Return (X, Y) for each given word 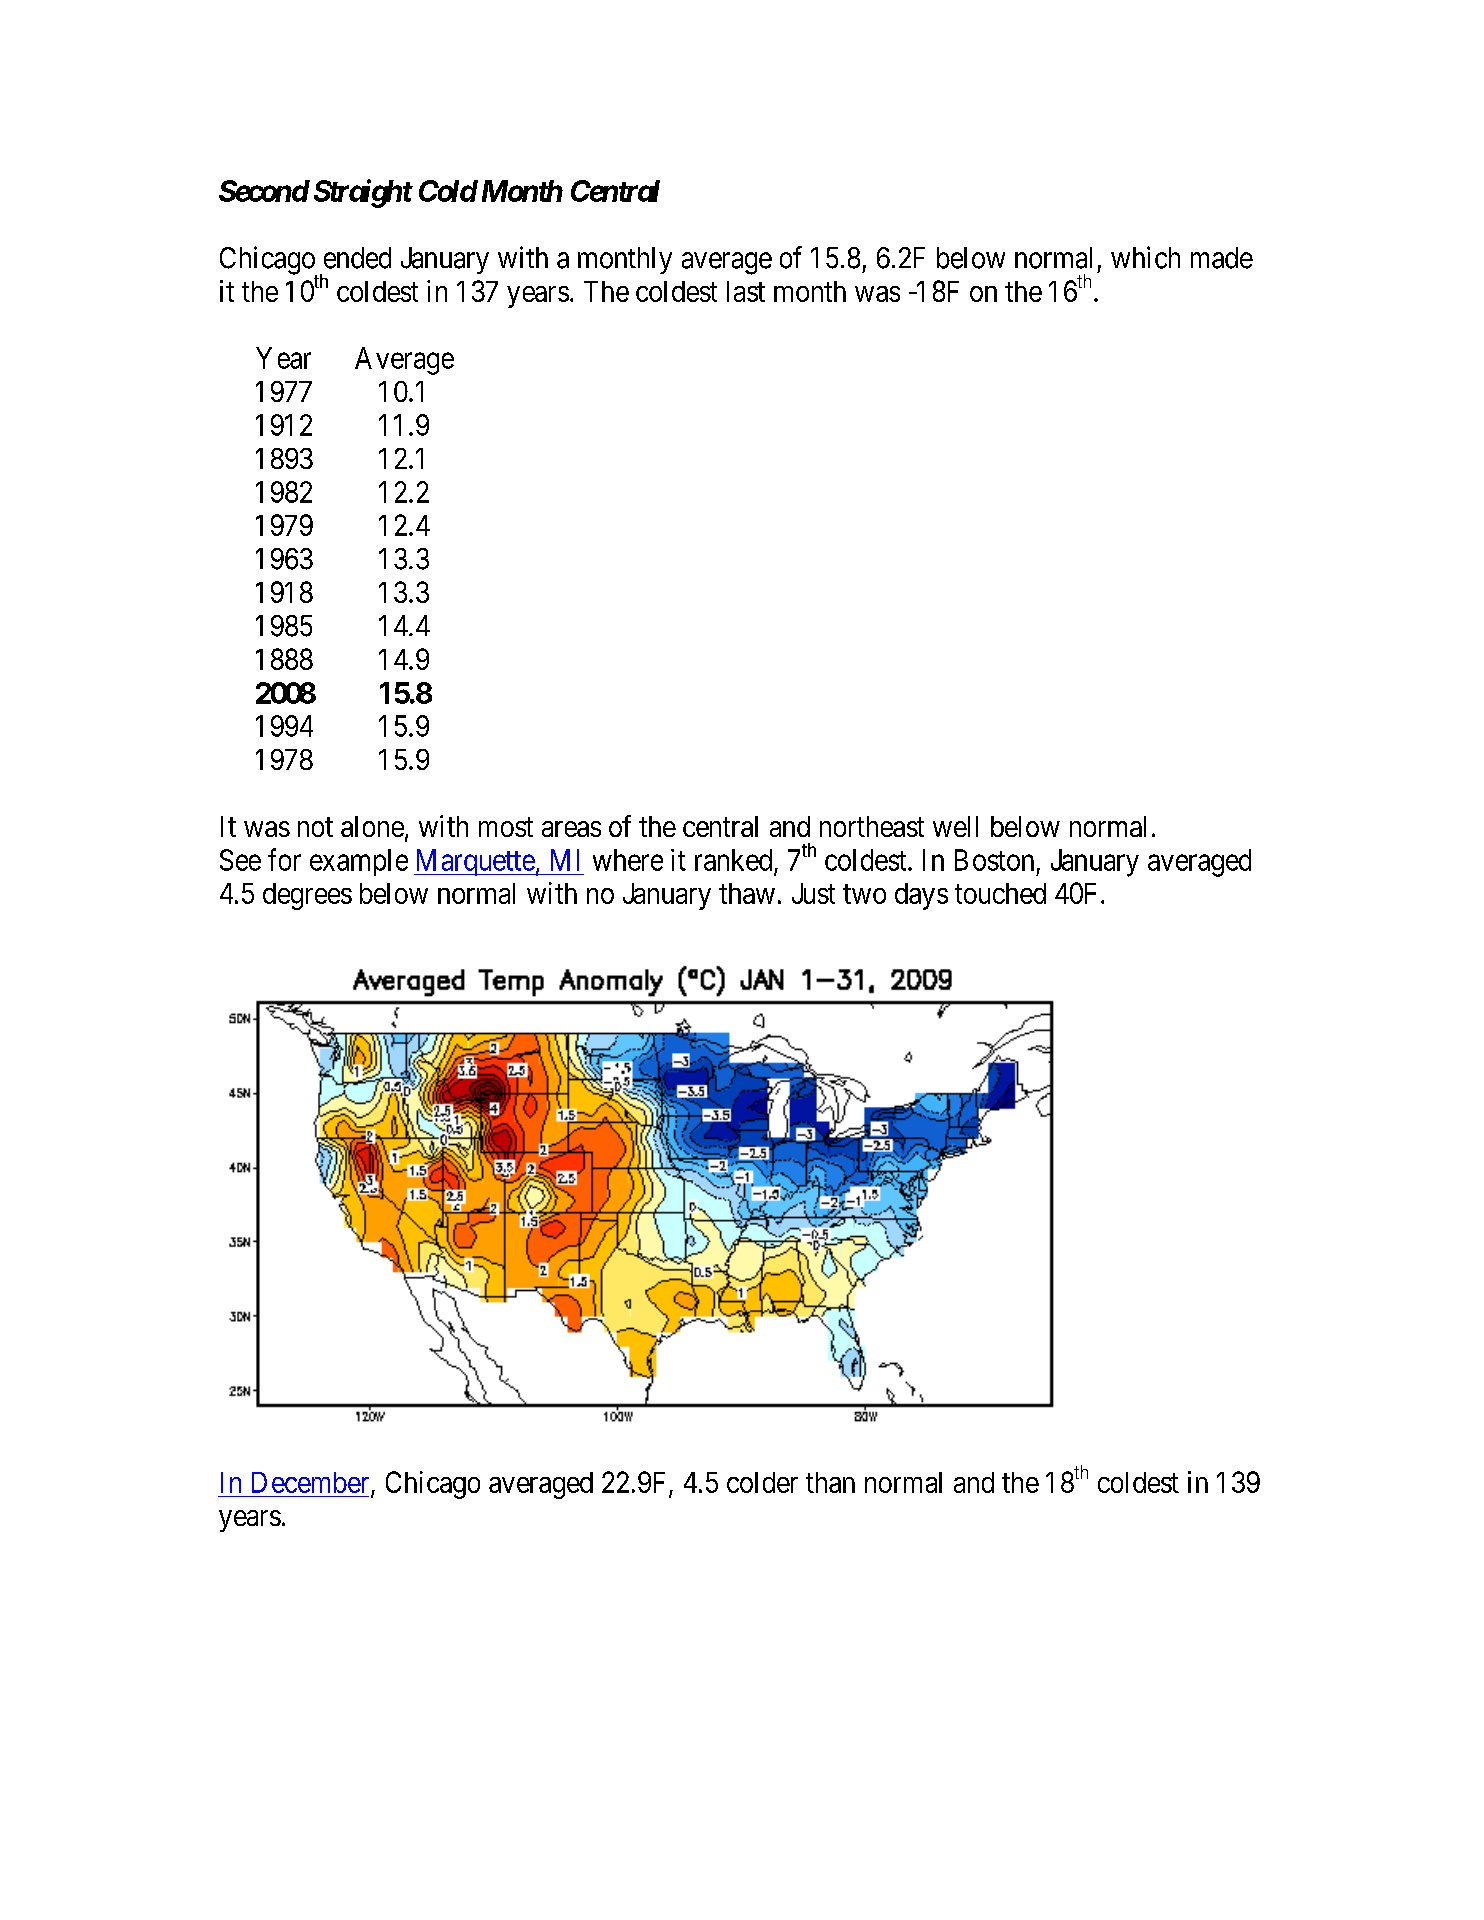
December (310, 1482)
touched (1000, 893)
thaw (747, 893)
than (830, 1482)
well (955, 826)
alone (372, 826)
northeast (872, 826)
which (1145, 257)
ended (357, 258)
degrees (307, 896)
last (746, 291)
